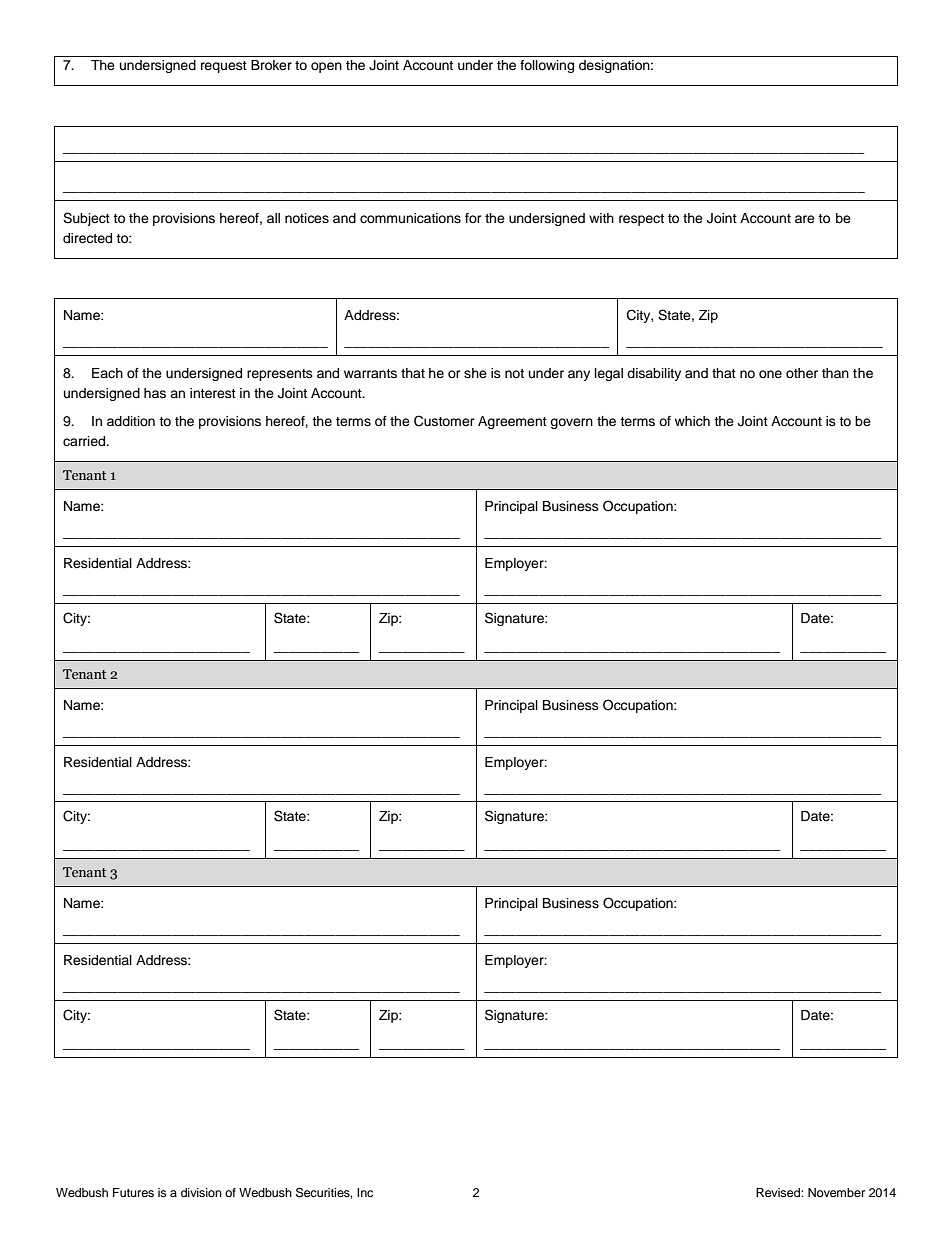 The width and height of the page is (952, 1233). Describe the element at coordinates (547, 66) in the page. I see `following` at that location.
